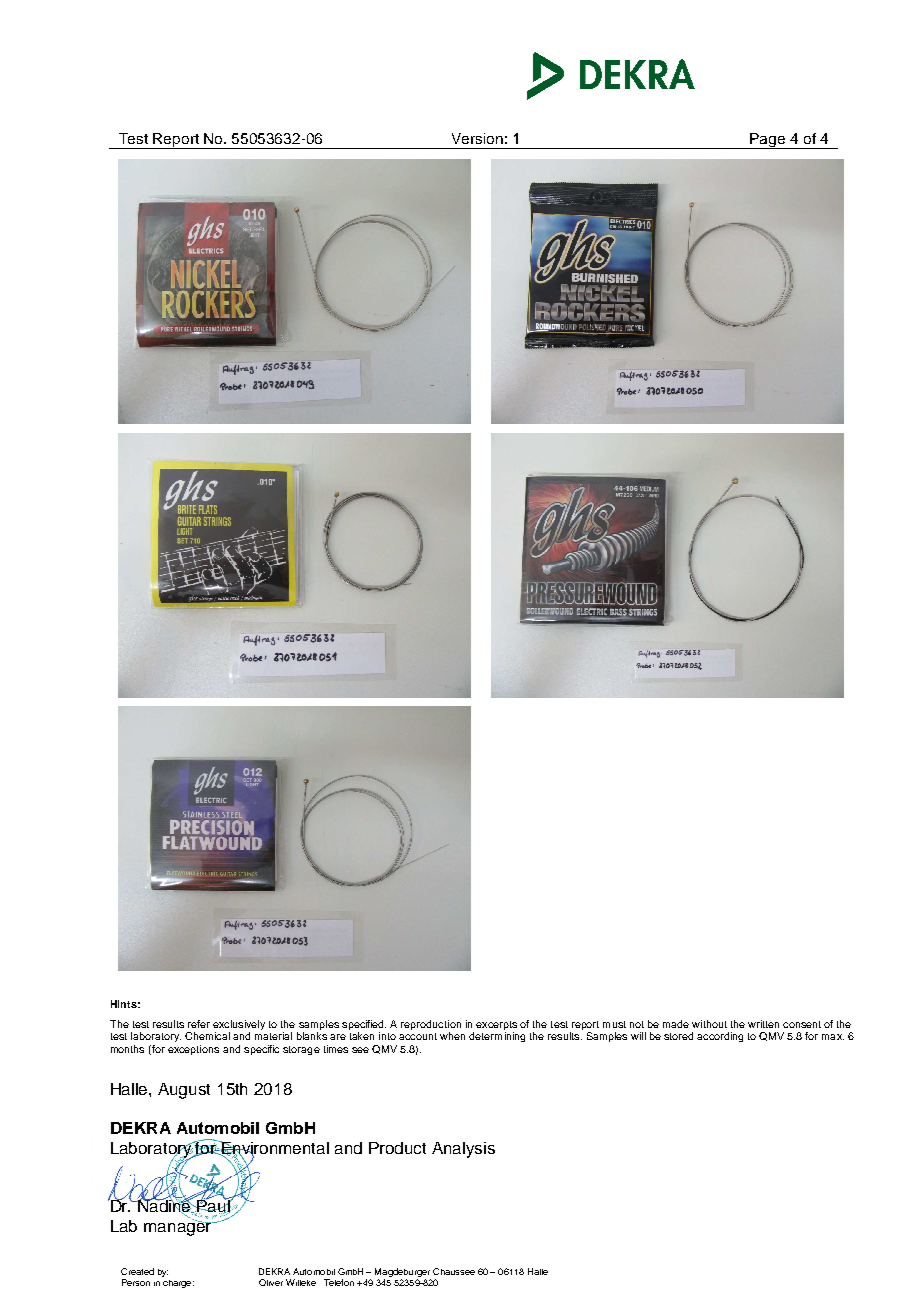 This screenshot has height=1308, width=924. I want to click on Page, so click(768, 141).
